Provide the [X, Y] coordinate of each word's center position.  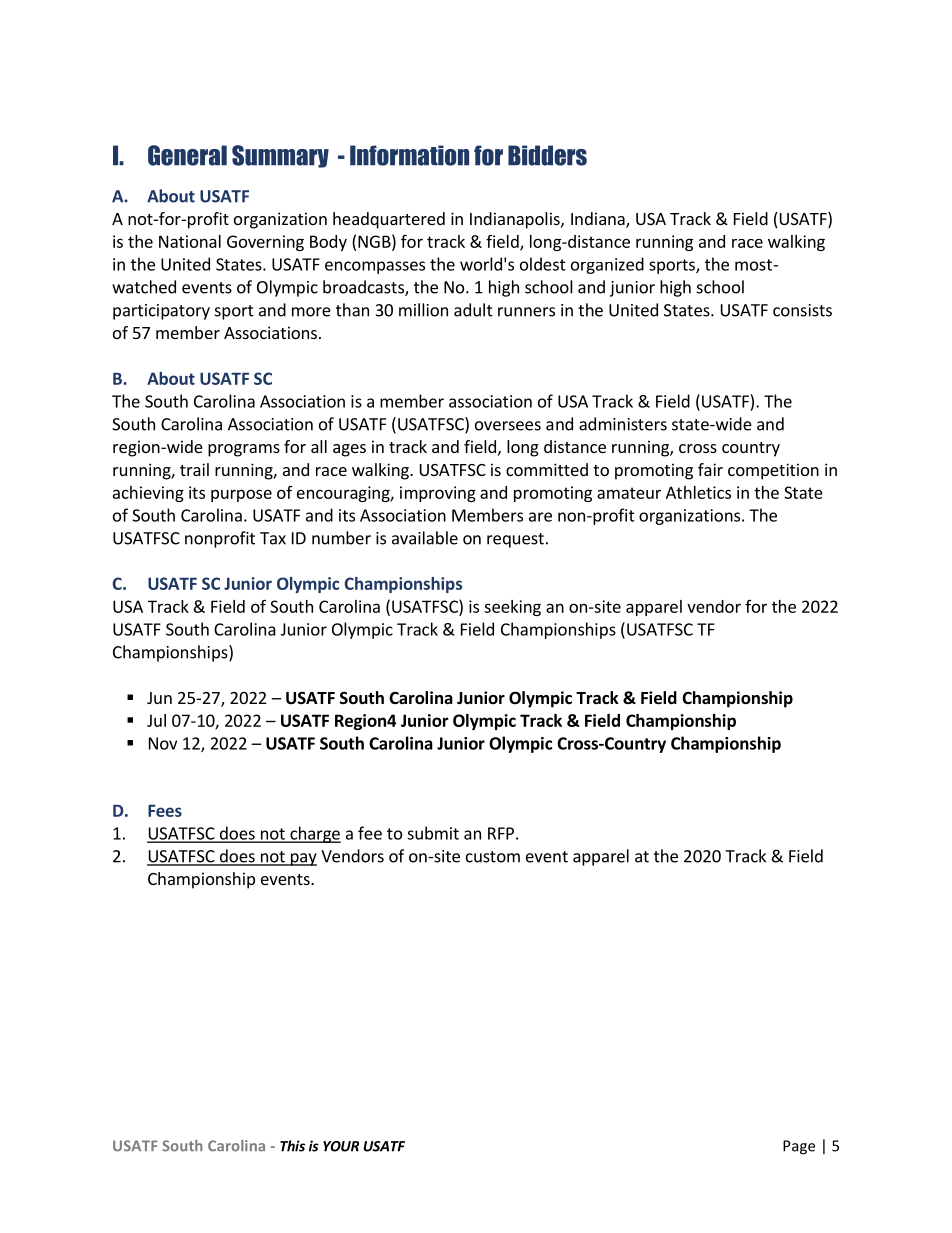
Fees [165, 810]
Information [409, 155]
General [187, 155]
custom [493, 857]
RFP [501, 833]
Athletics [698, 492]
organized [607, 265]
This [292, 1146]
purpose [241, 495]
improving [438, 494]
